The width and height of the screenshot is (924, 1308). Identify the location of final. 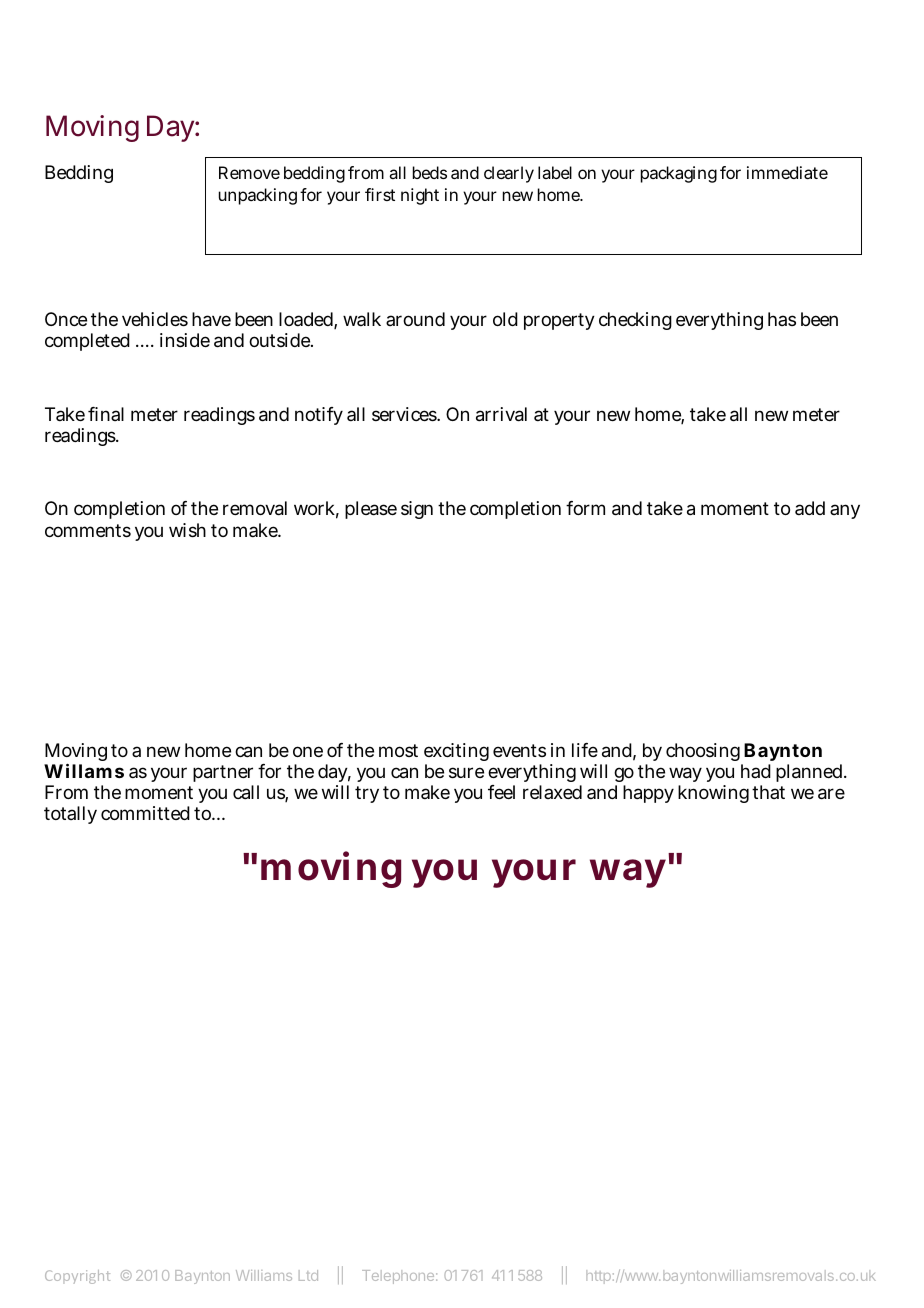
(106, 414).
